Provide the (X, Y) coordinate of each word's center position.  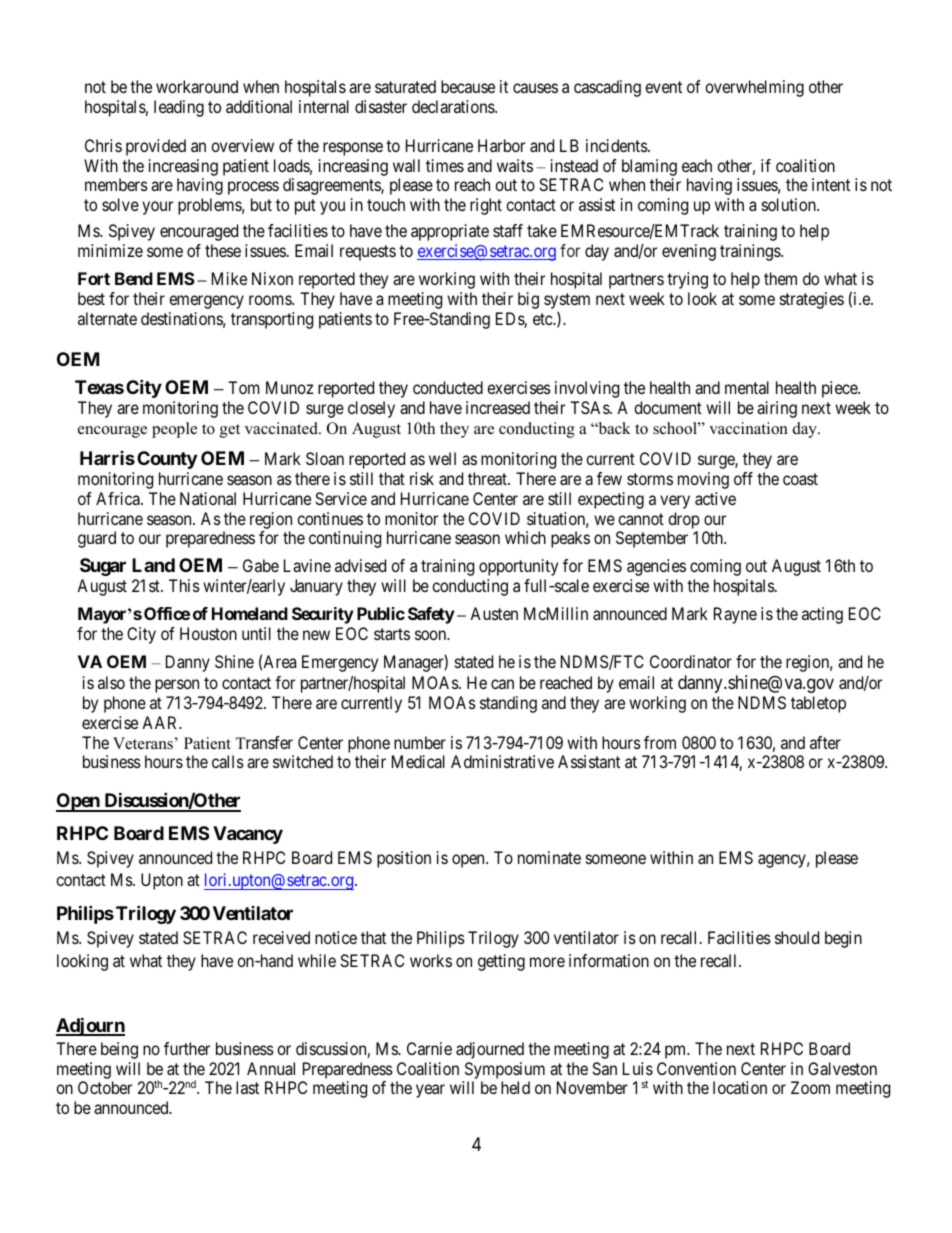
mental (747, 387)
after (825, 742)
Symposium (505, 1070)
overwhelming (754, 88)
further (187, 1048)
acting (822, 615)
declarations (454, 106)
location (740, 1087)
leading (179, 108)
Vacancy (248, 835)
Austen (494, 613)
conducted (448, 387)
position (404, 859)
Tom (243, 387)
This (184, 585)
